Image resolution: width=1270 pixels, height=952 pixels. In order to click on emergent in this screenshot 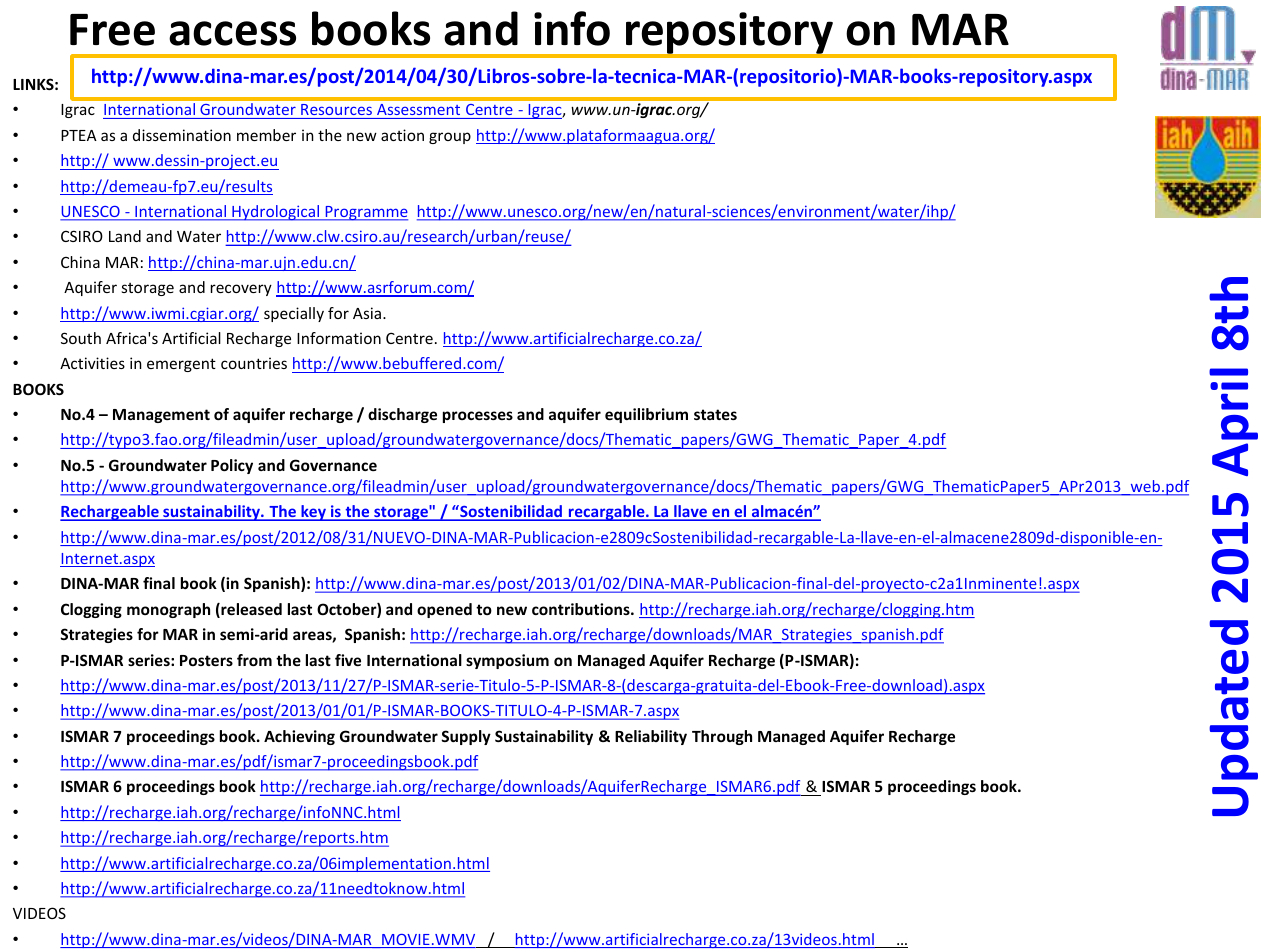, I will do `click(181, 365)`.
